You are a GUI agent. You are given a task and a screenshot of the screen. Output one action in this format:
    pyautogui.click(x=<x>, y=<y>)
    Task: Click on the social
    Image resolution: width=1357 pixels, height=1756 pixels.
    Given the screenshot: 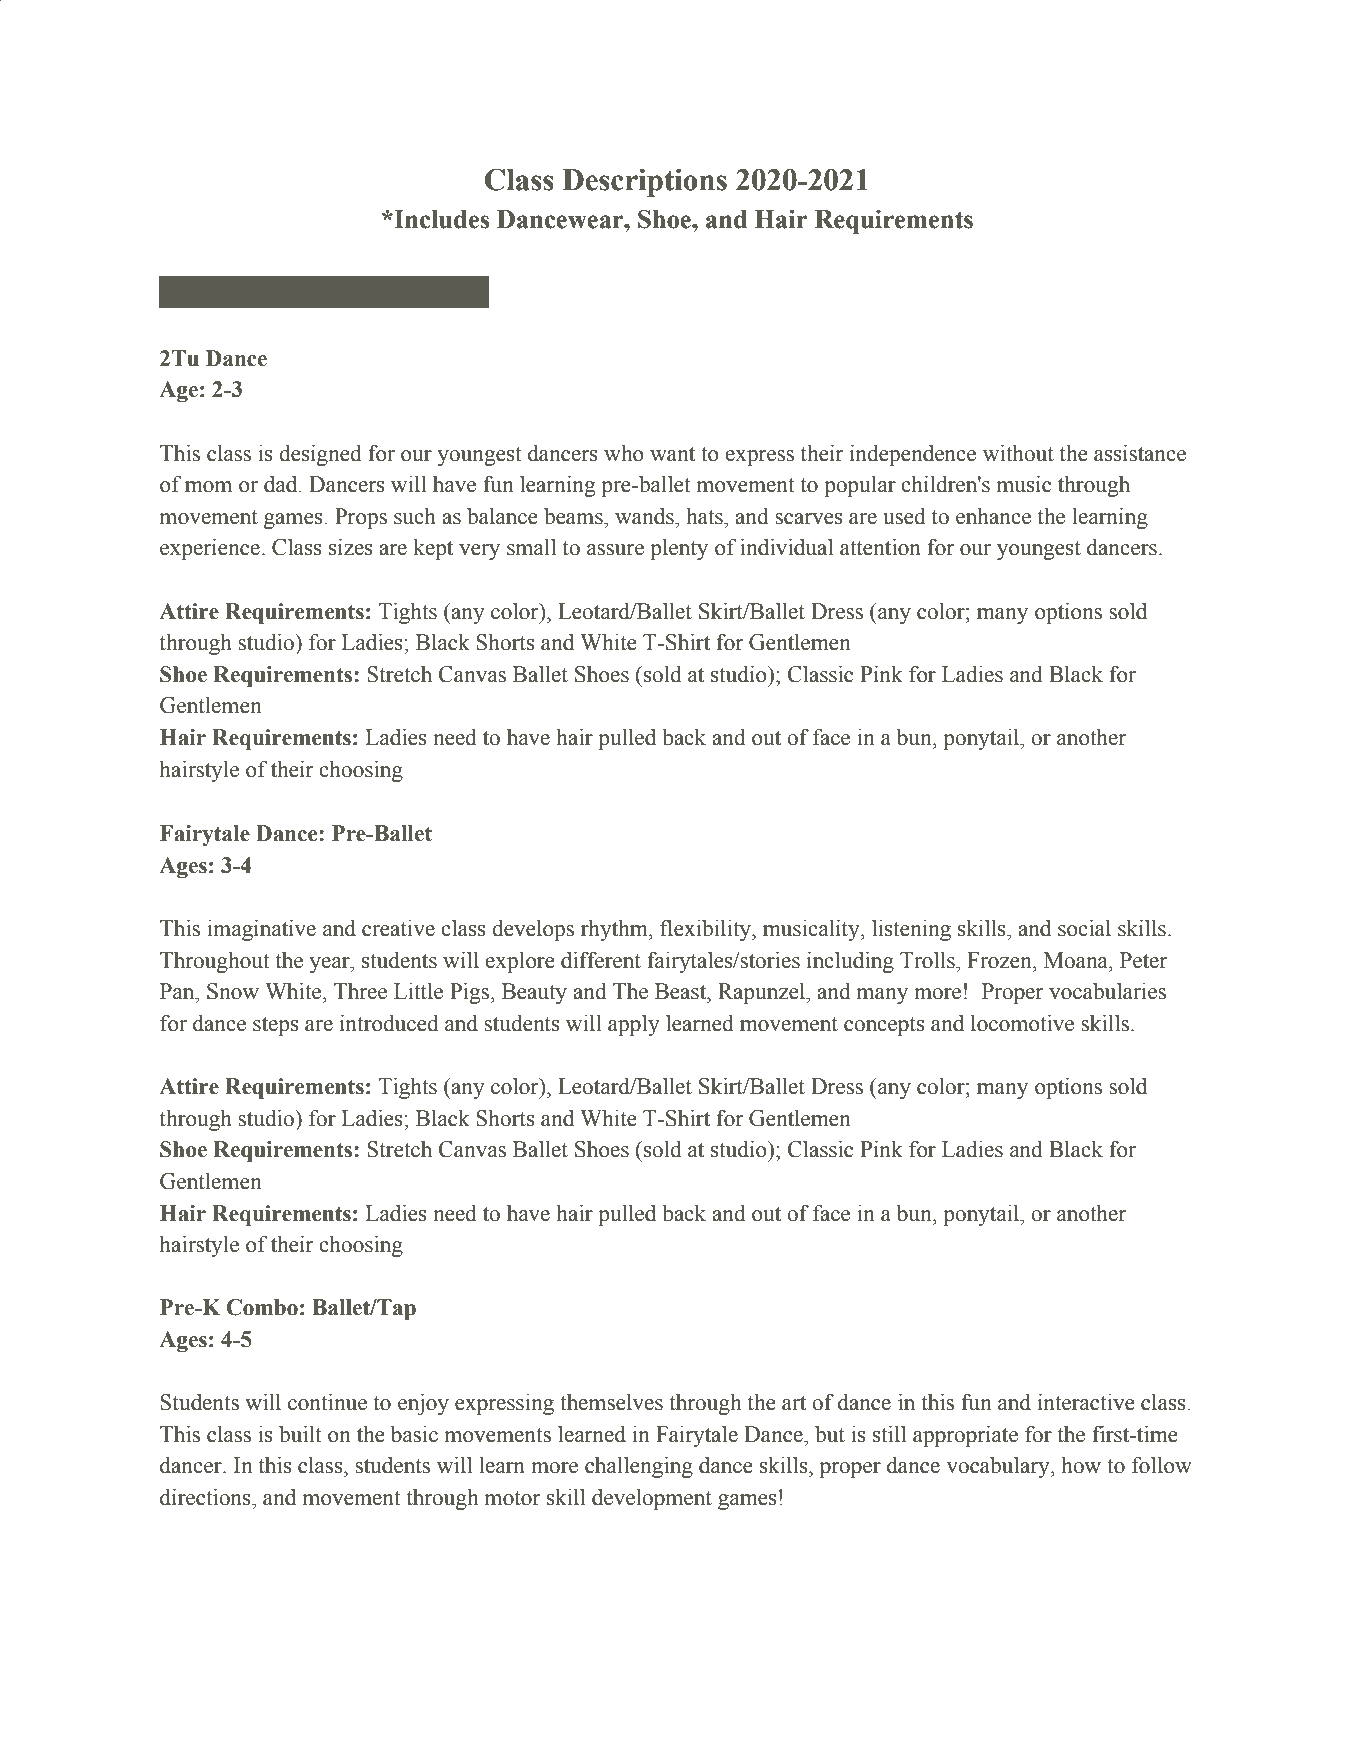 What is the action you would take?
    pyautogui.click(x=1084, y=928)
